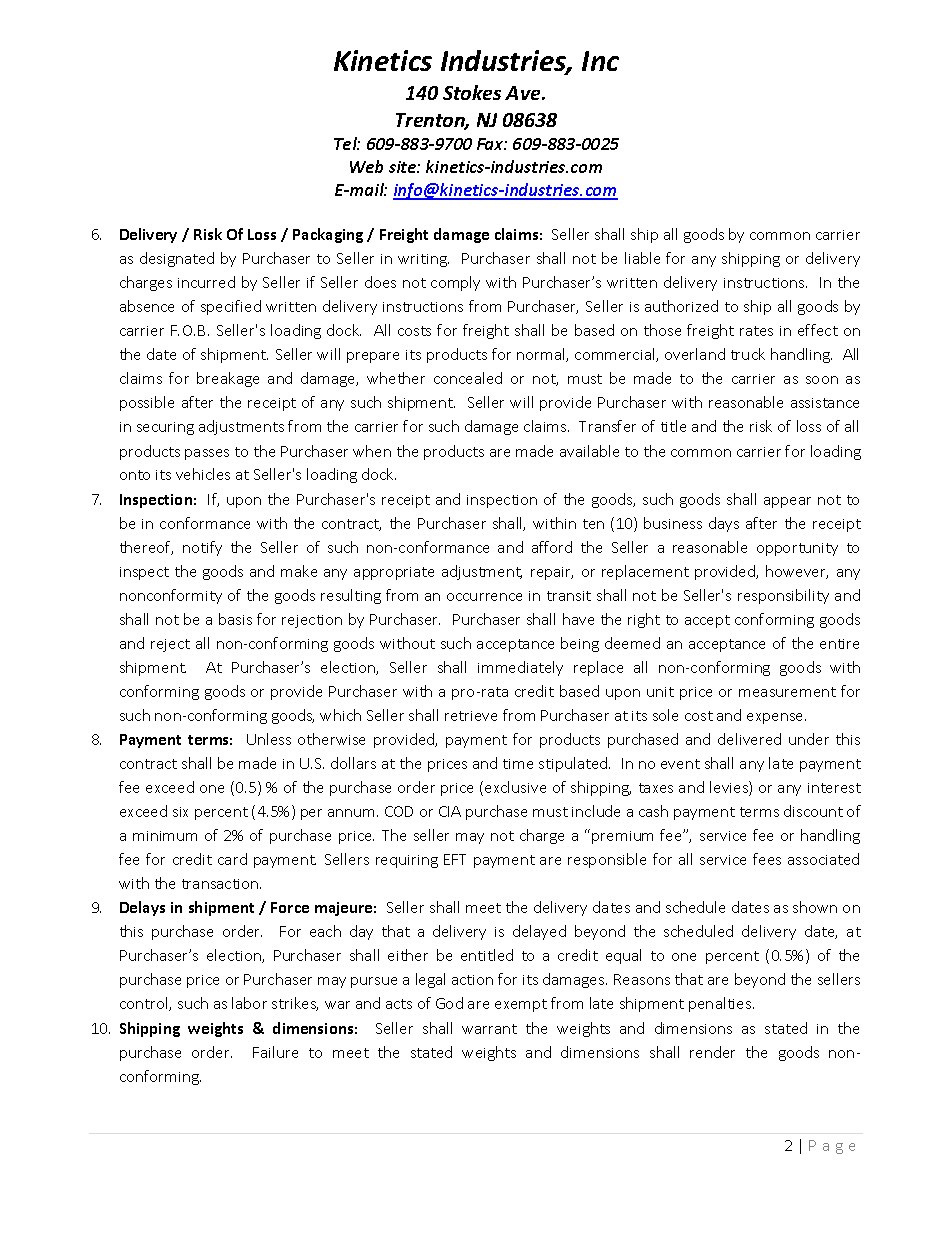  What do you see at coordinates (721, 1004) in the screenshot?
I see `penalties` at bounding box center [721, 1004].
